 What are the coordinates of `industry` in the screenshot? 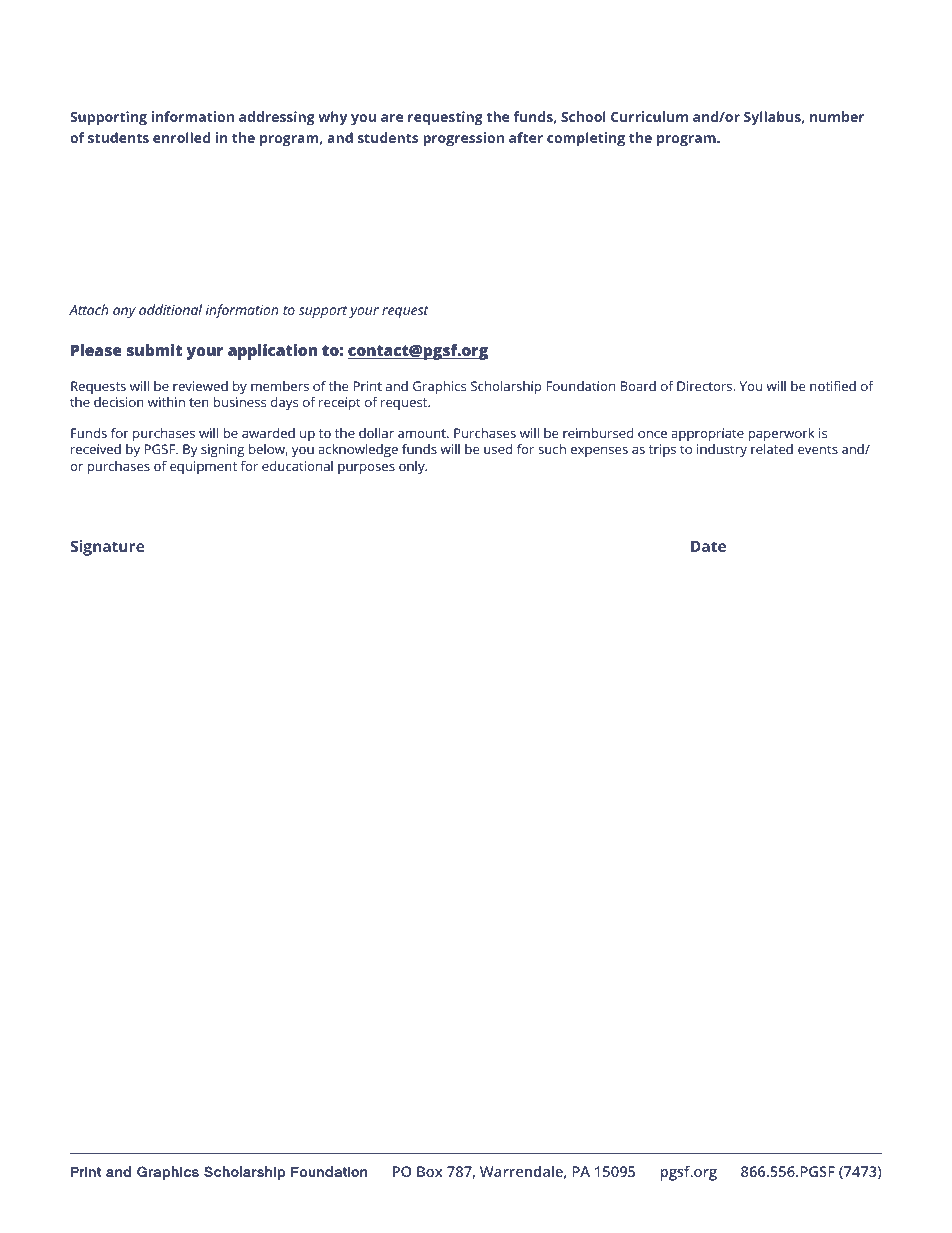 It's located at (722, 450).
